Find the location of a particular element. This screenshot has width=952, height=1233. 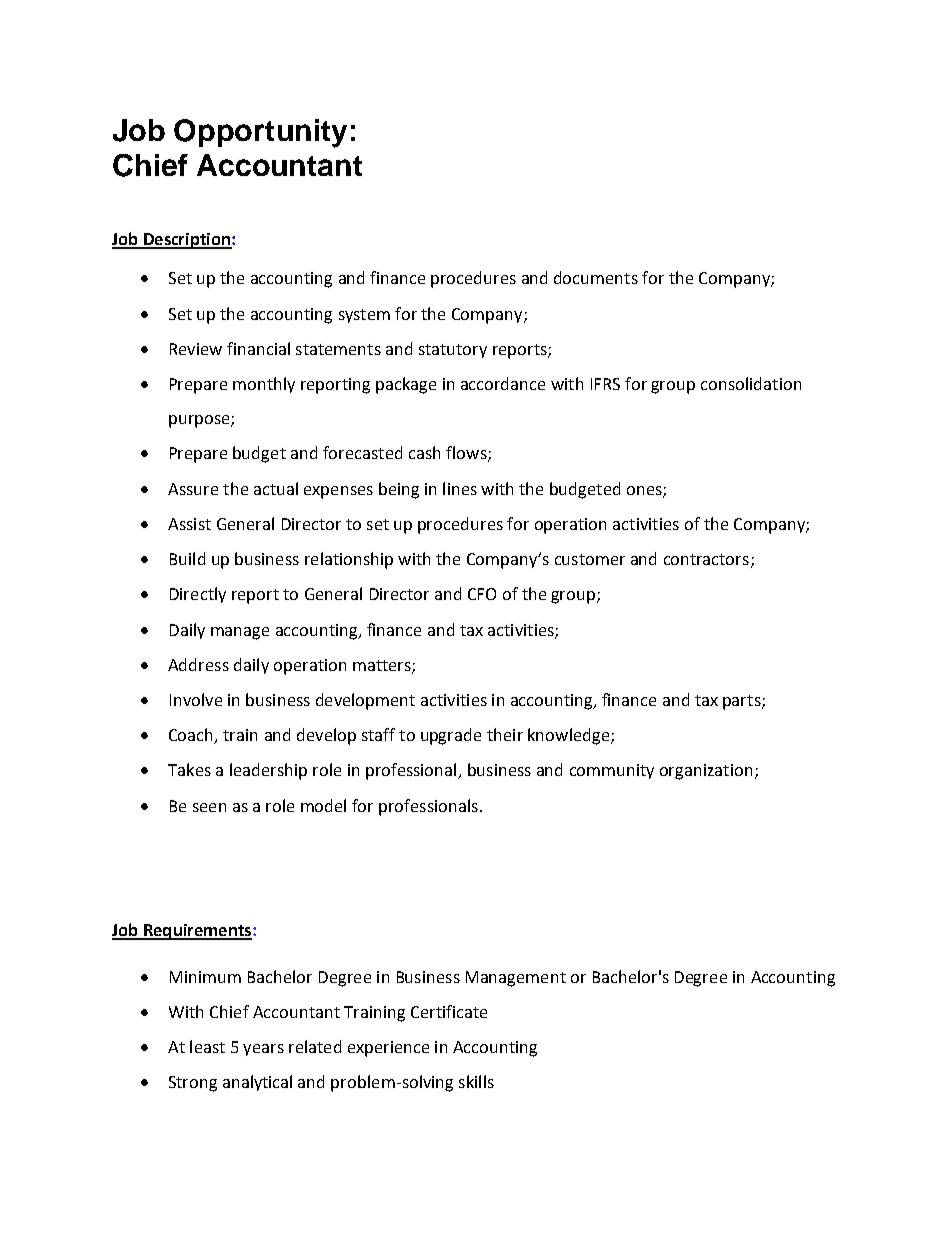

flows is located at coordinates (467, 454).
